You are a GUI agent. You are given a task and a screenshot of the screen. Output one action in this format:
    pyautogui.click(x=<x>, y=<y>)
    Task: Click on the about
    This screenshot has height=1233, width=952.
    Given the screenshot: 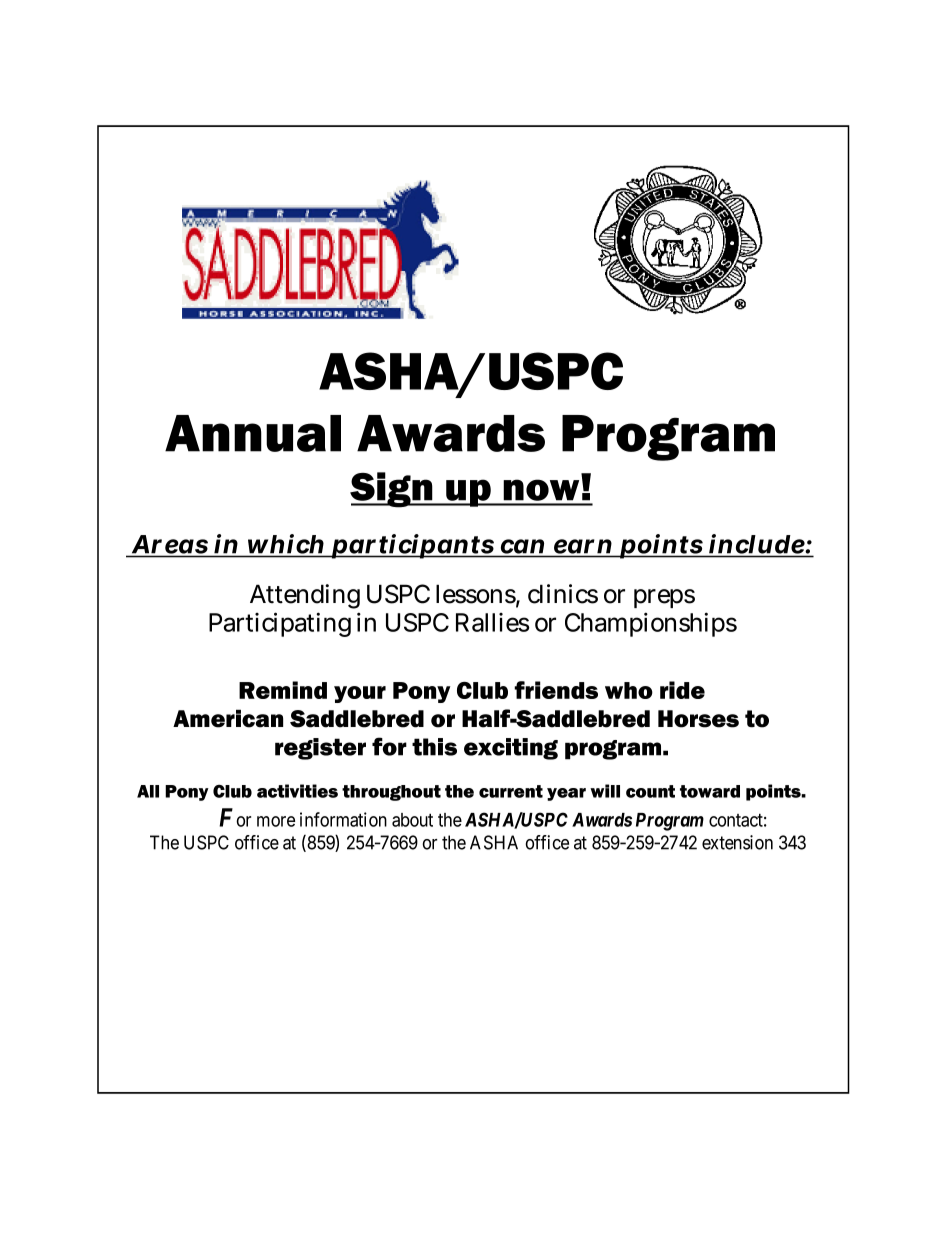 What is the action you would take?
    pyautogui.click(x=412, y=820)
